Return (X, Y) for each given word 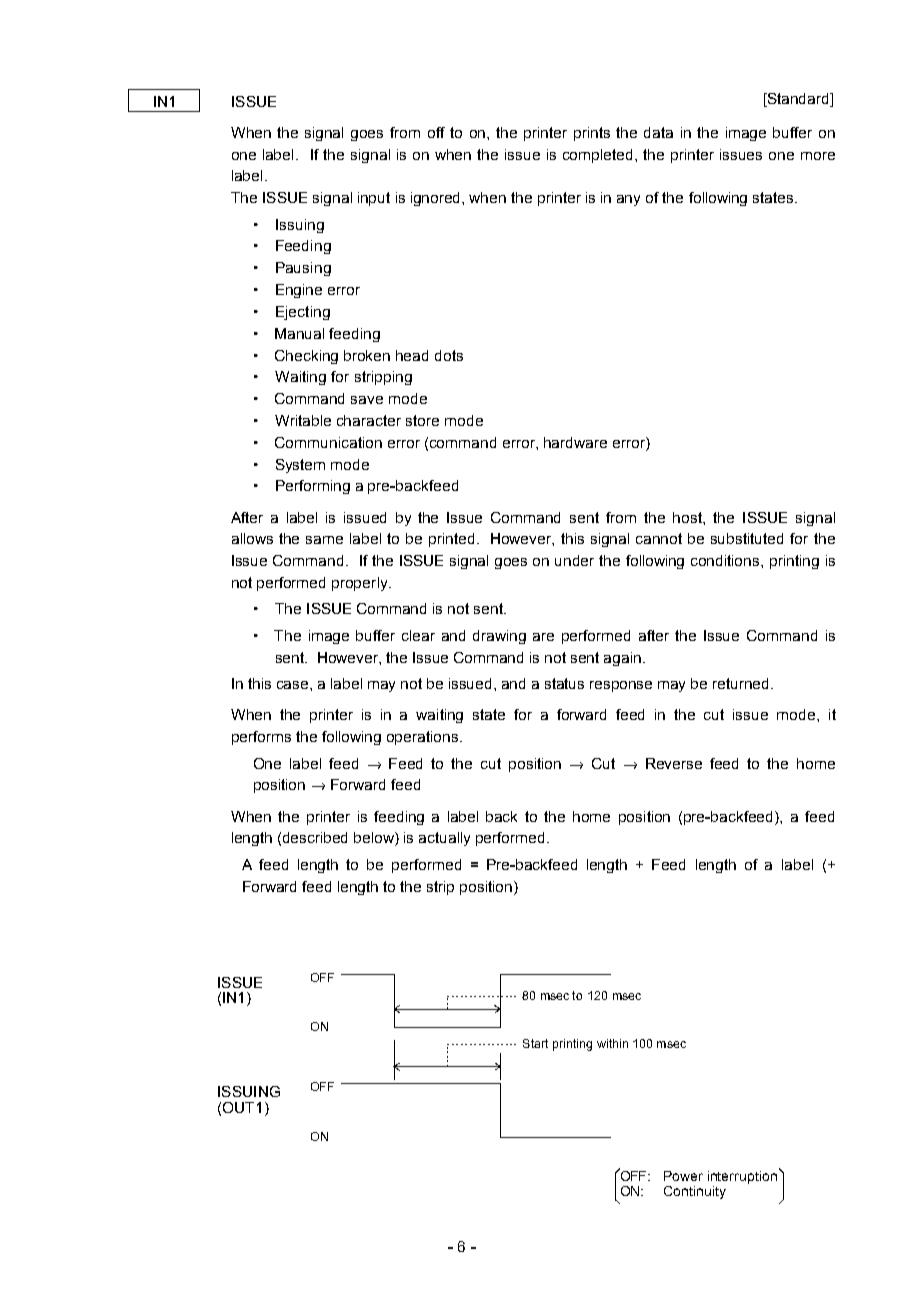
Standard (799, 100)
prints (592, 134)
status (564, 683)
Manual (299, 333)
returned (742, 683)
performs (261, 738)
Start (535, 1043)
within (612, 1043)
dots (449, 355)
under (574, 560)
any (628, 200)
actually (444, 839)
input (374, 199)
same (324, 540)
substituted (747, 538)
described (315, 837)
